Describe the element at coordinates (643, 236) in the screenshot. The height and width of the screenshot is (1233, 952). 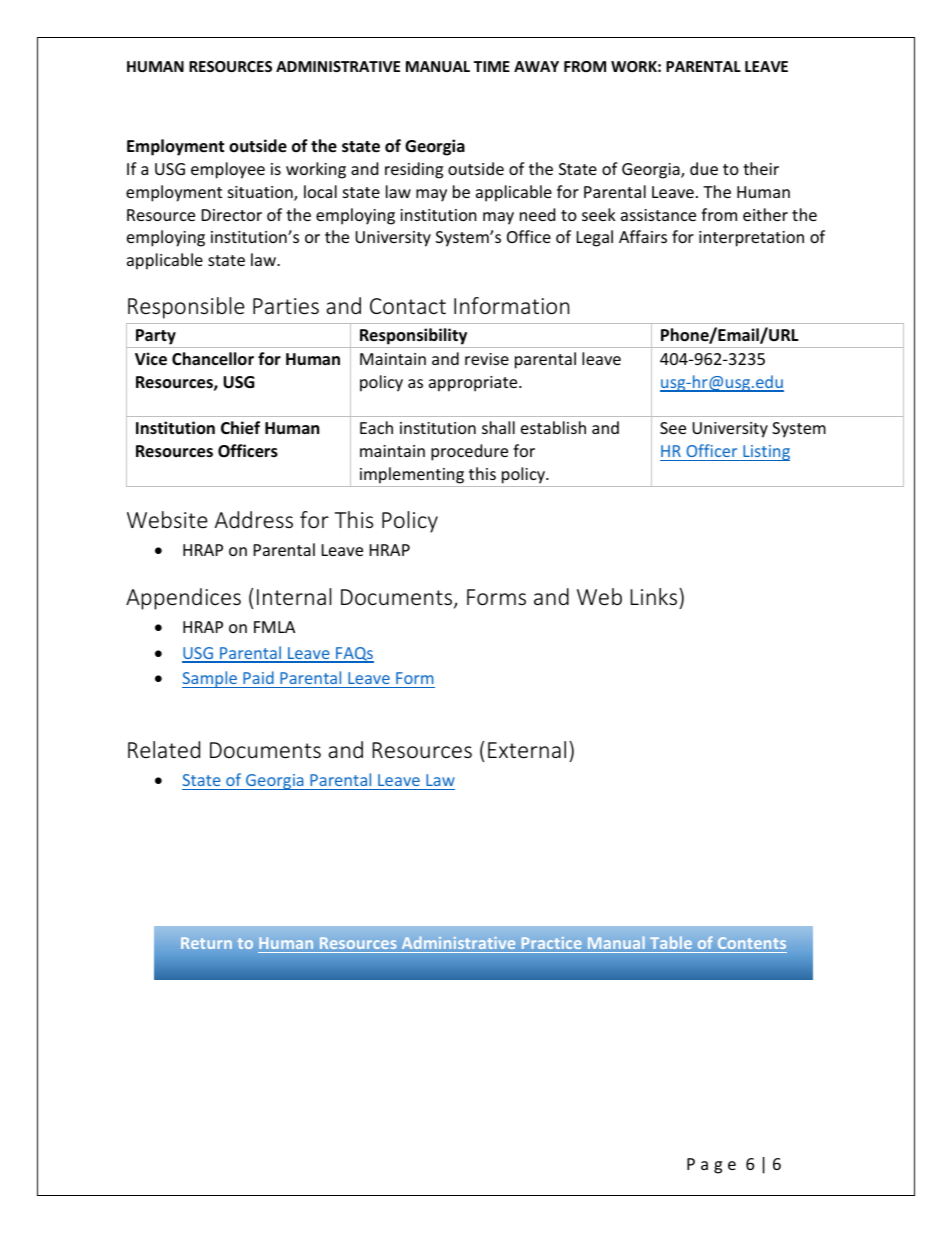
I see `Affairs` at that location.
